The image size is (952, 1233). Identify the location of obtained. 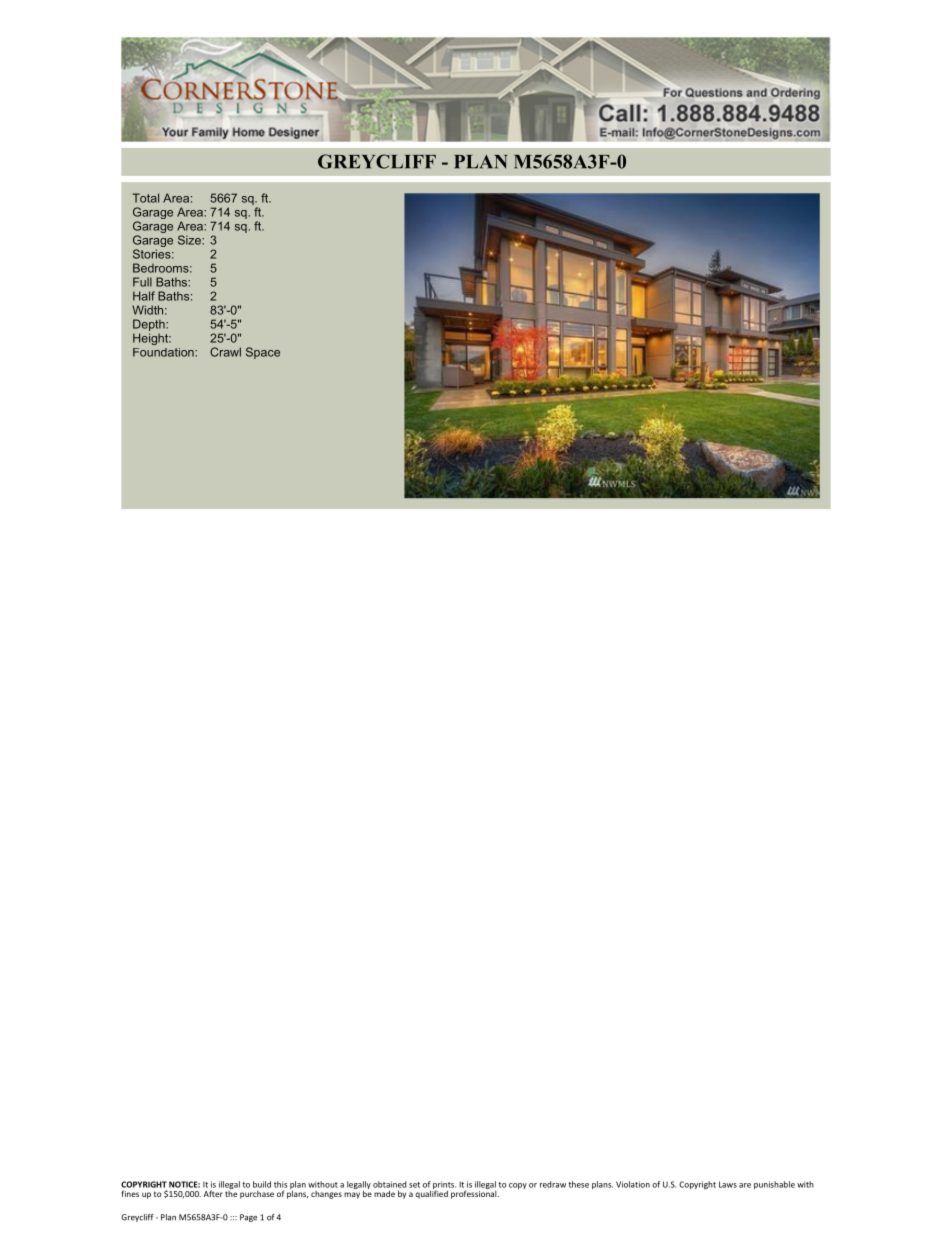
(390, 1184).
